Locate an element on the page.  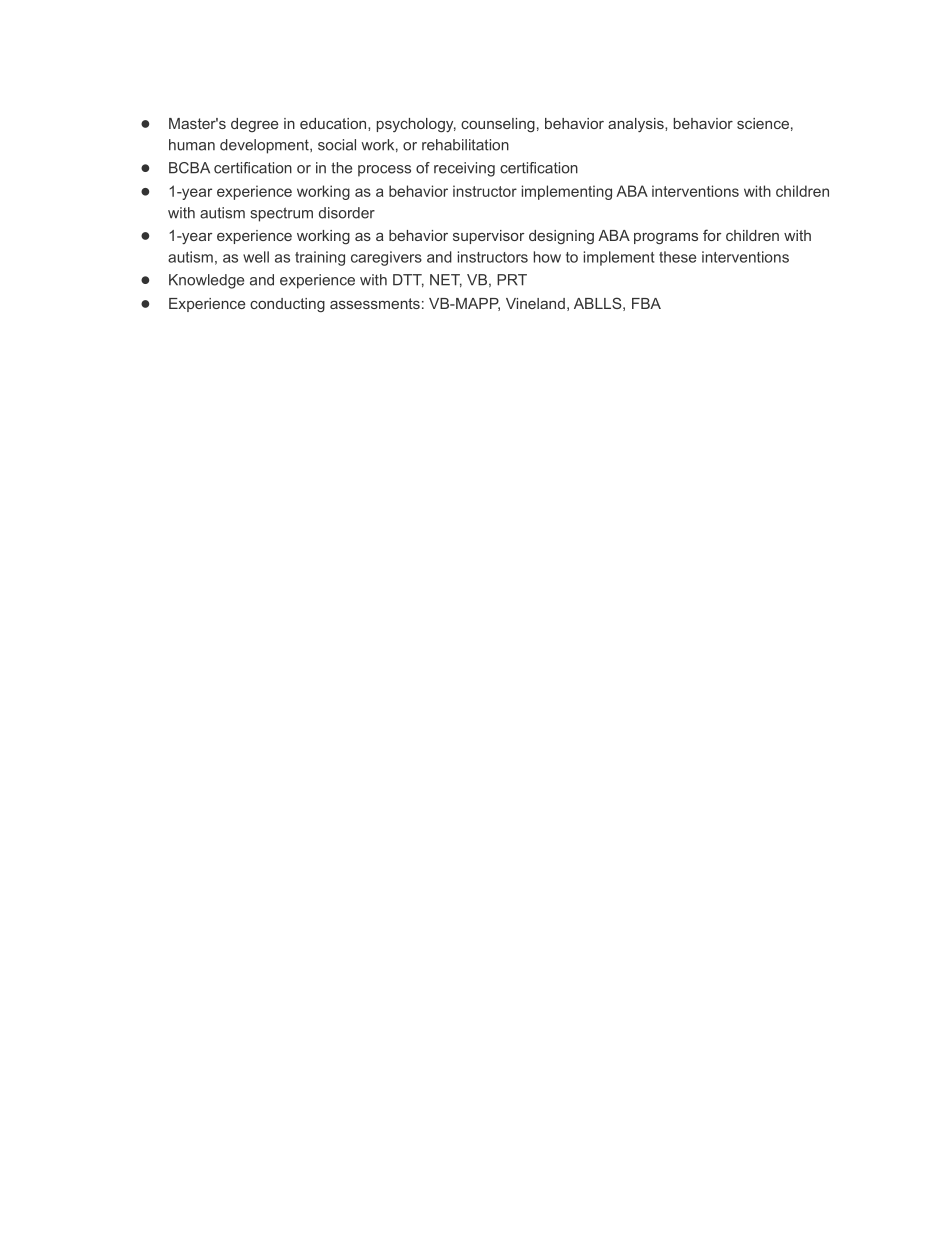
degree is located at coordinates (254, 125).
